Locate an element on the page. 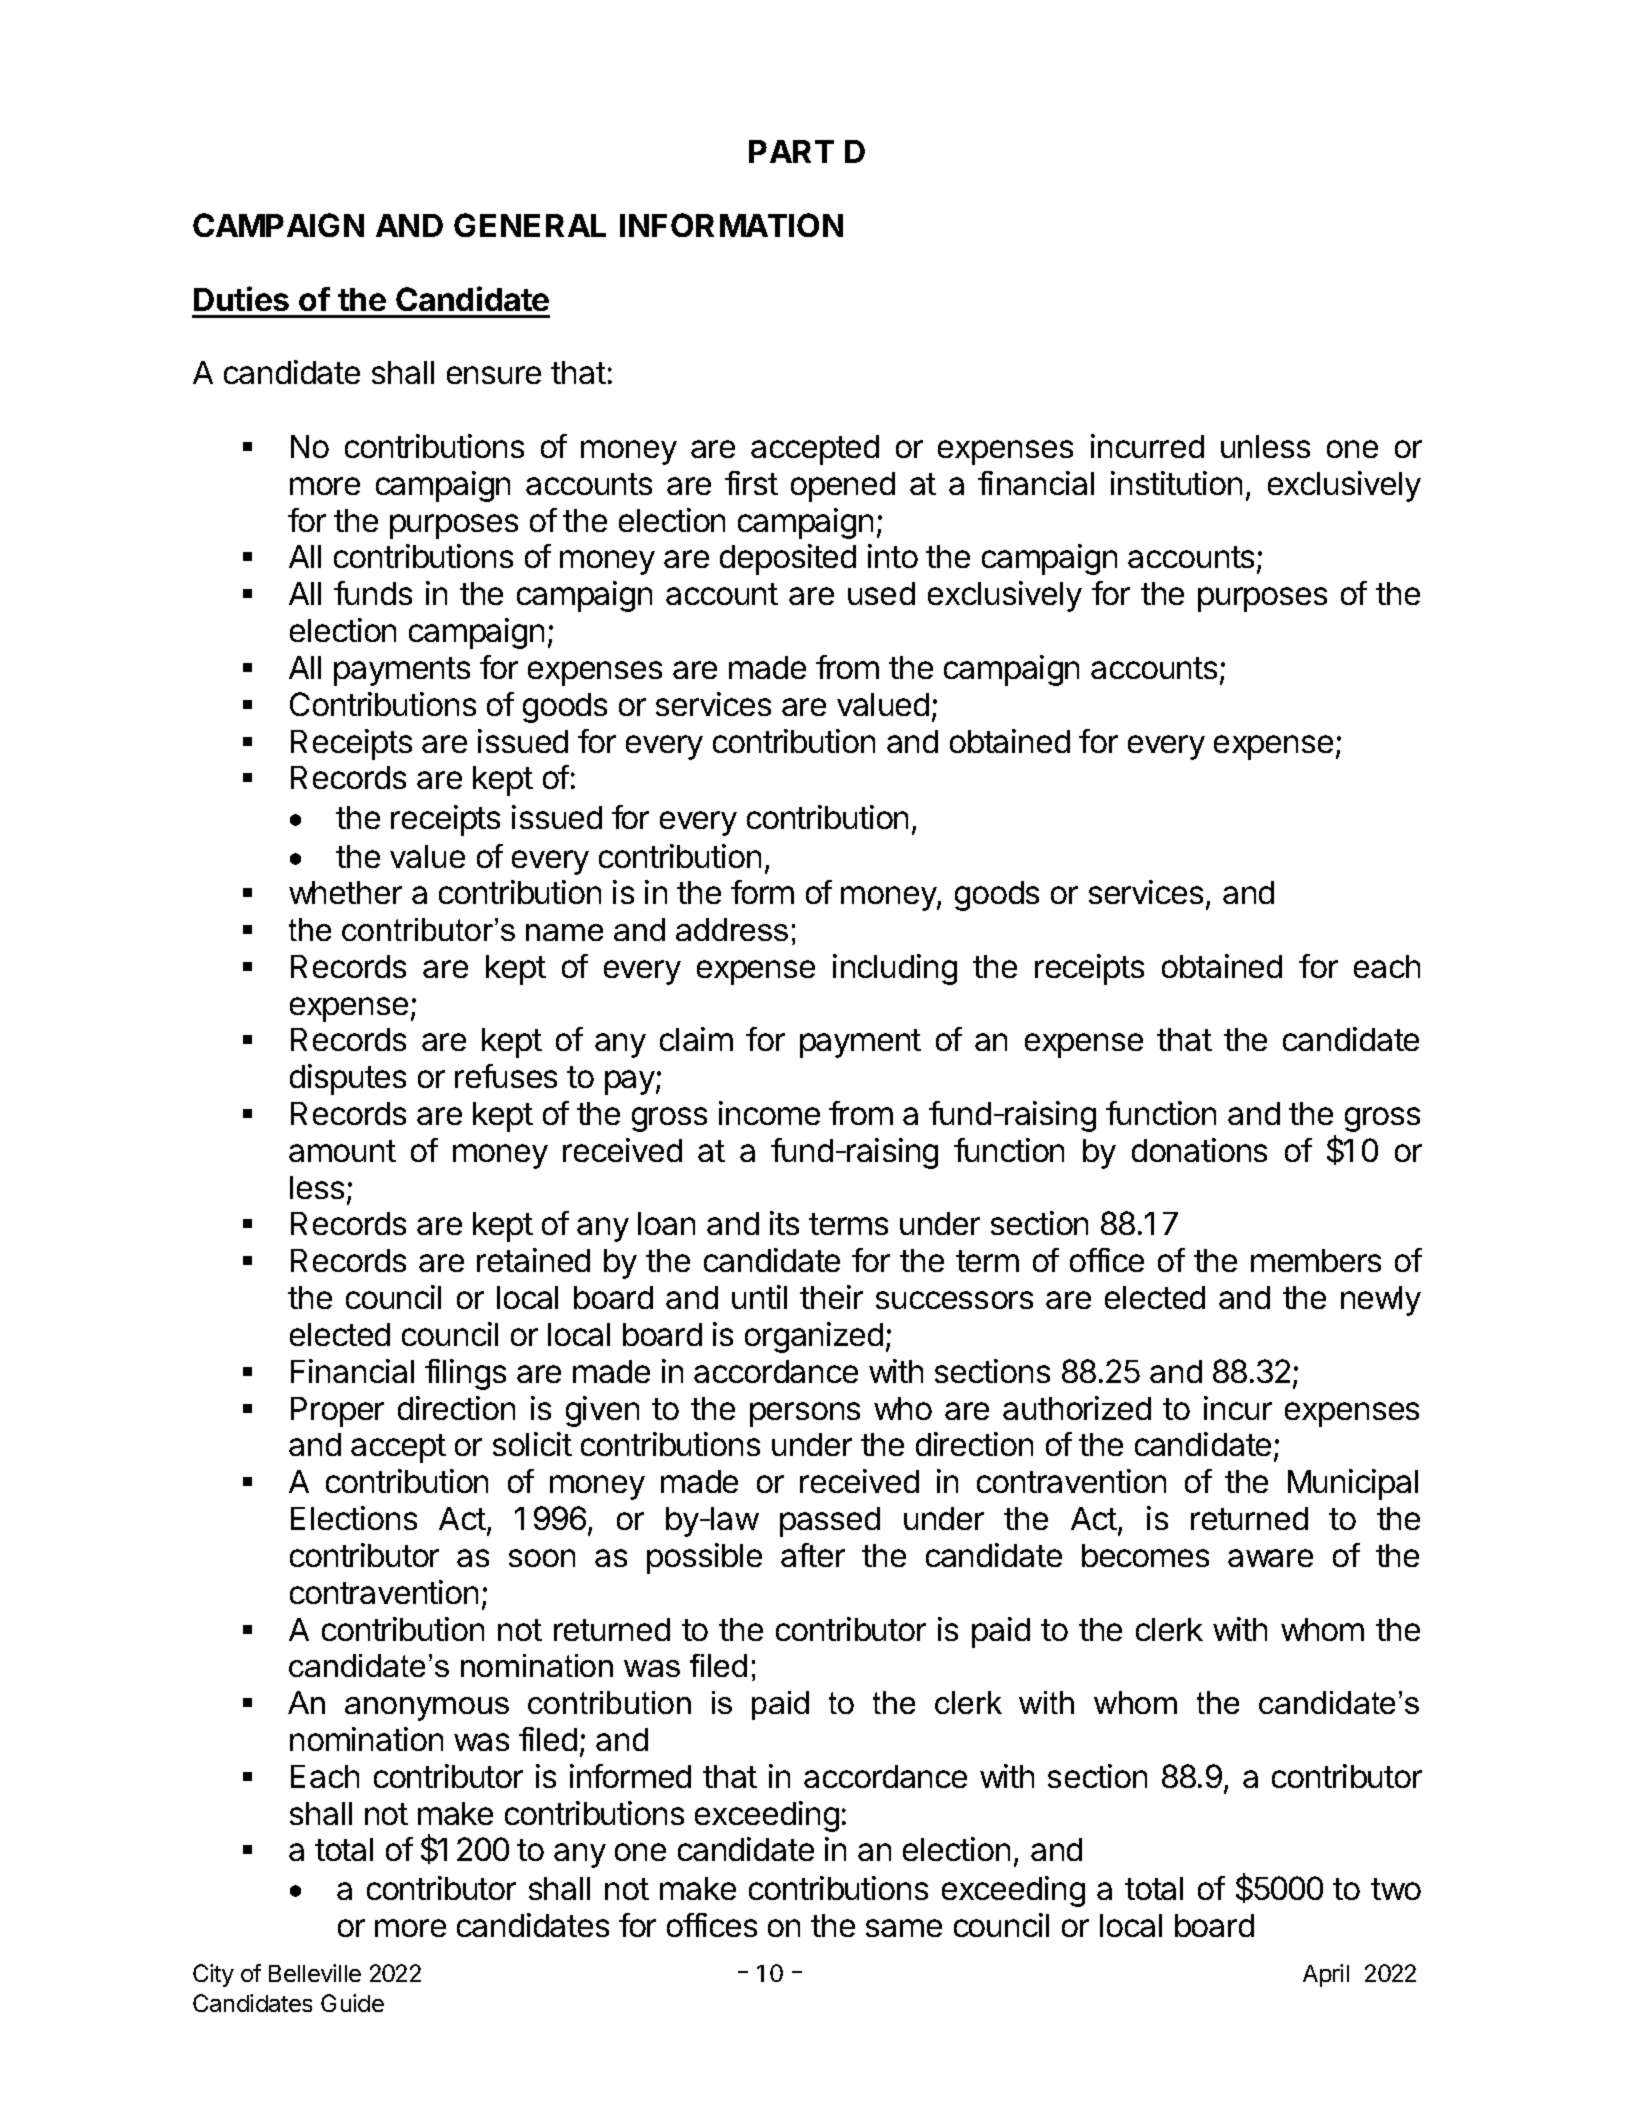  donations is located at coordinates (1199, 1150).
